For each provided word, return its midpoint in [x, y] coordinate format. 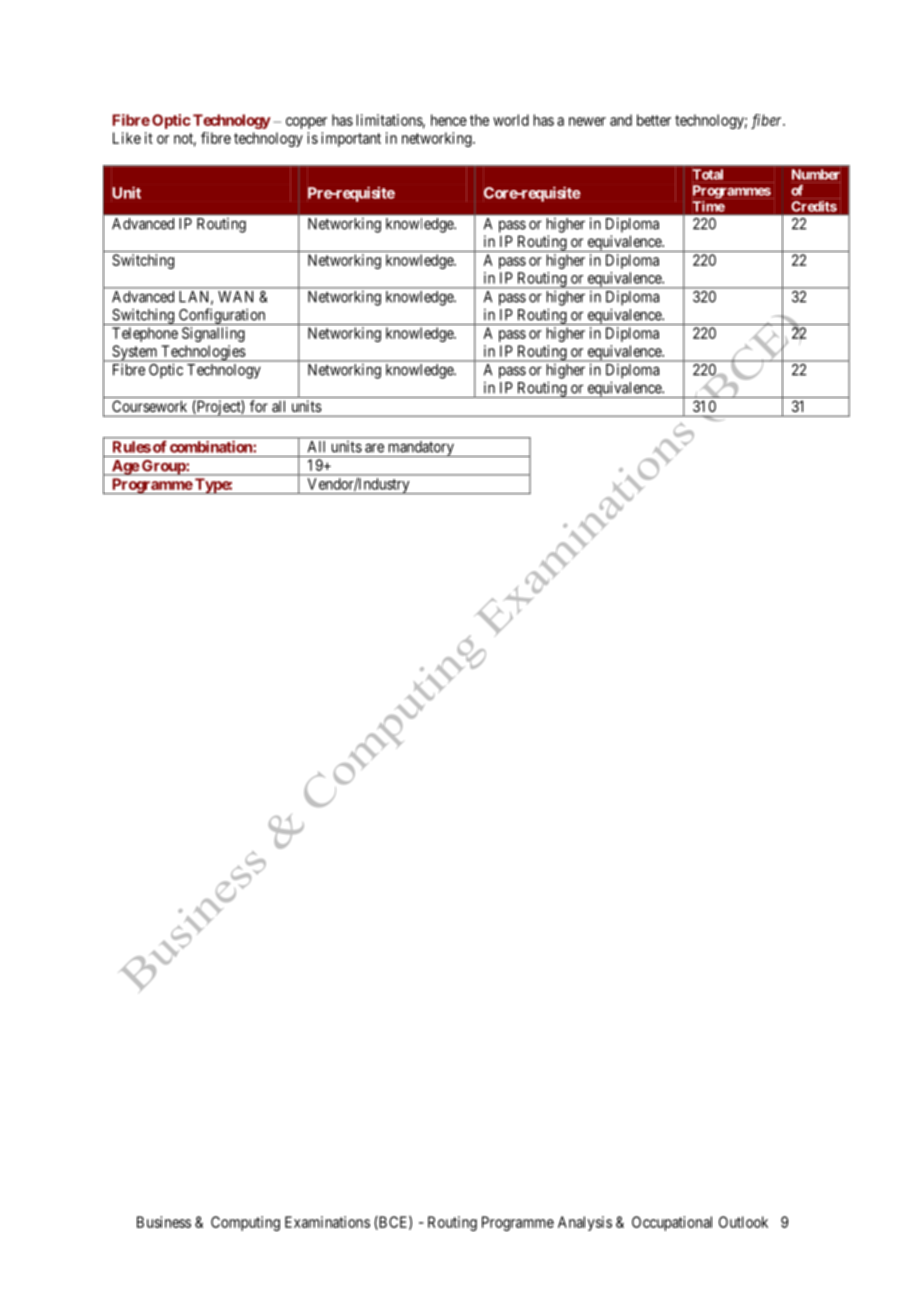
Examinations [327, 1222]
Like [127, 138]
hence [449, 120]
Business [164, 1222]
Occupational [672, 1223]
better [654, 120]
